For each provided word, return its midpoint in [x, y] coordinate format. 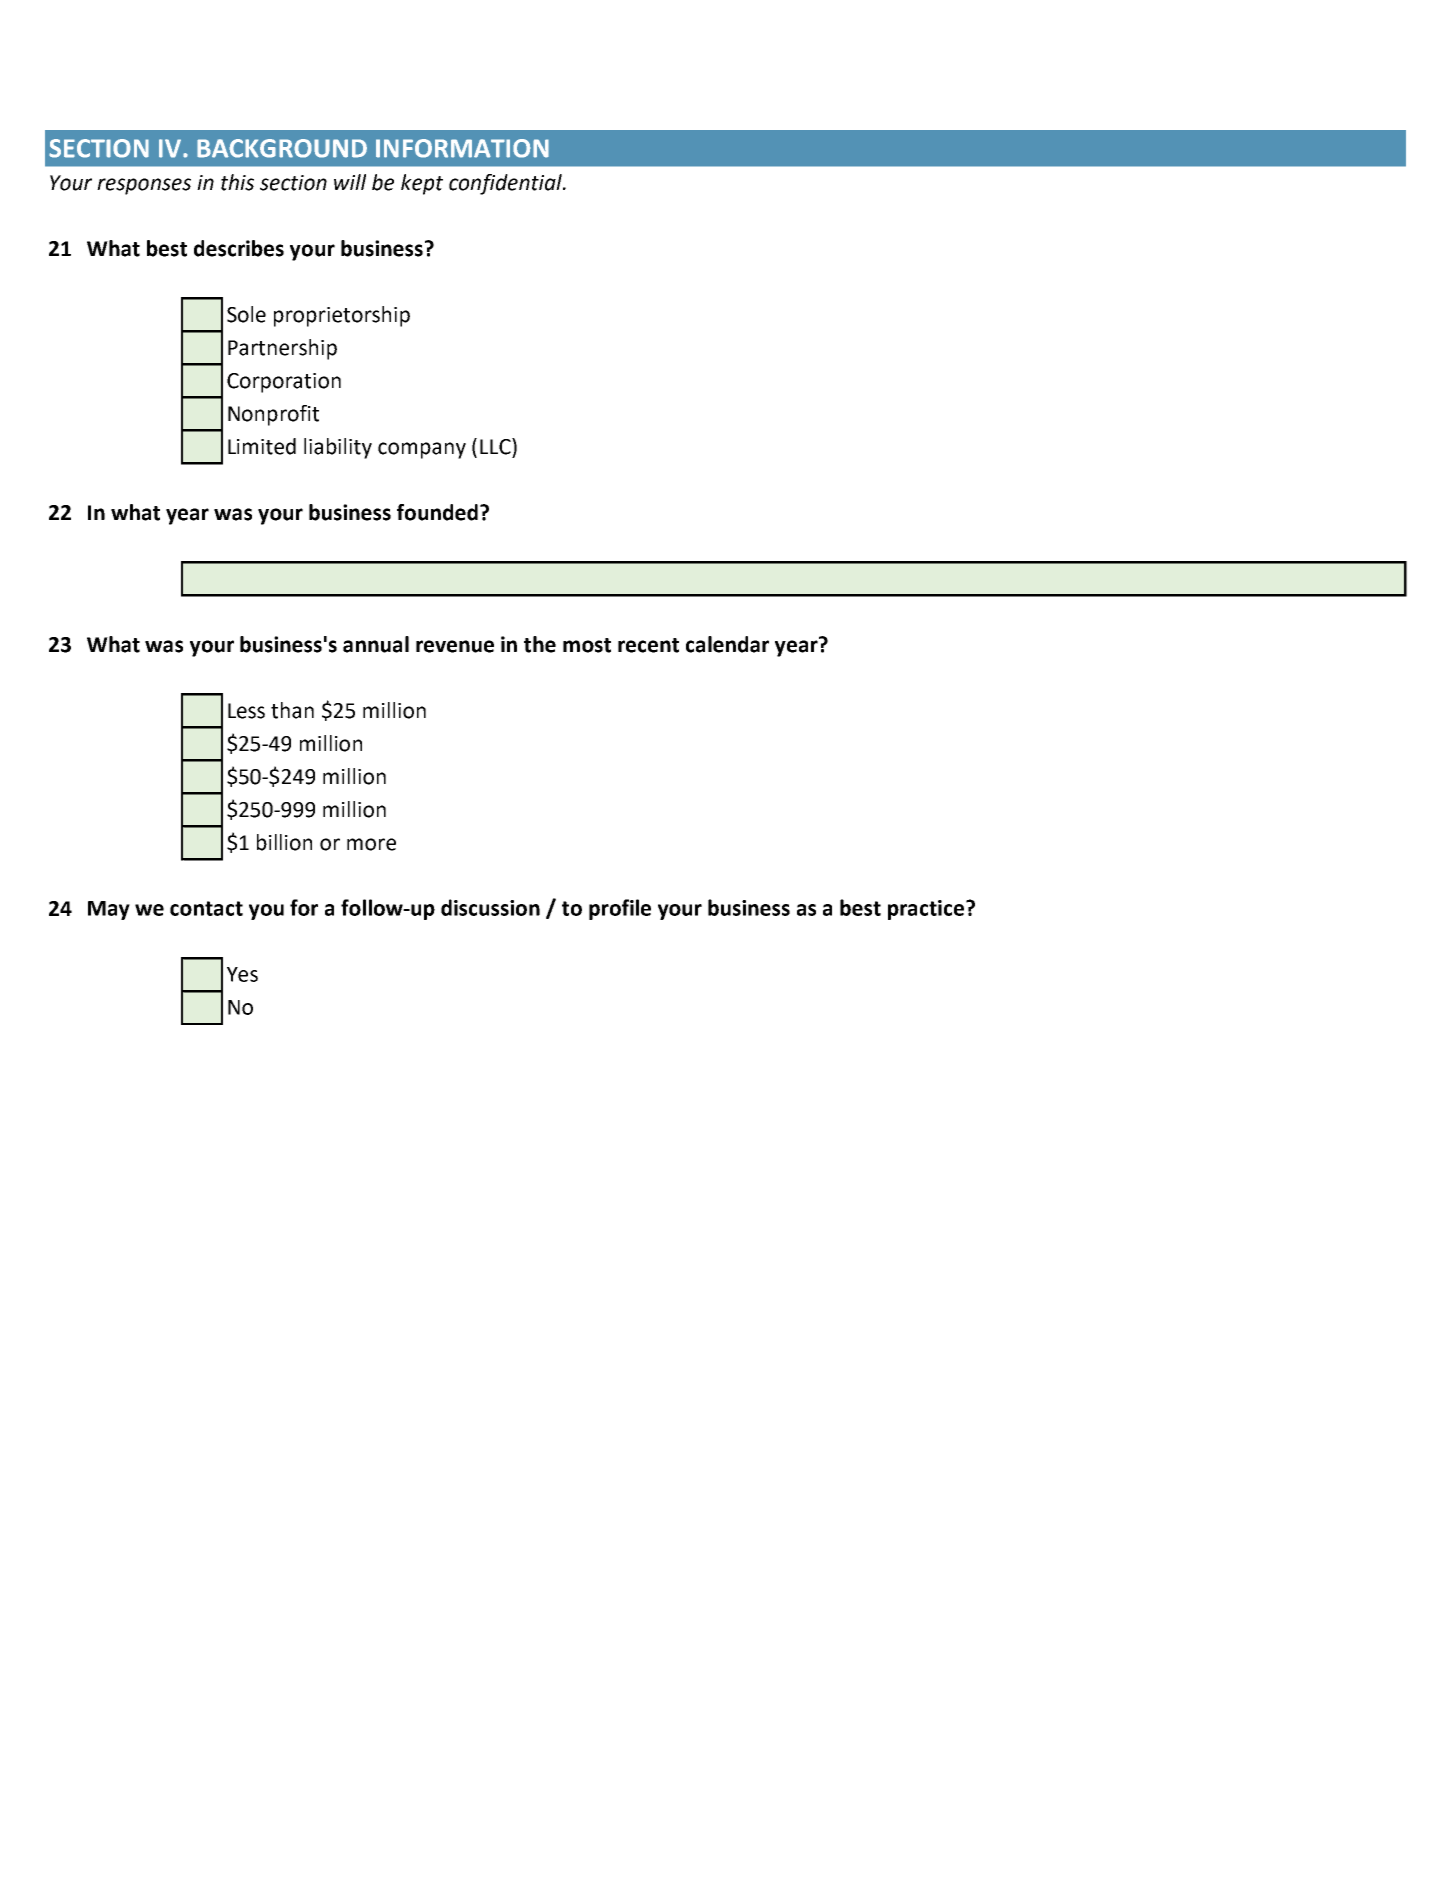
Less [246, 711]
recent [648, 645]
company [422, 450]
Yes [242, 974]
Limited [262, 446]
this [237, 182]
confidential [506, 184]
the [540, 644]
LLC [496, 446]
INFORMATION [462, 148]
